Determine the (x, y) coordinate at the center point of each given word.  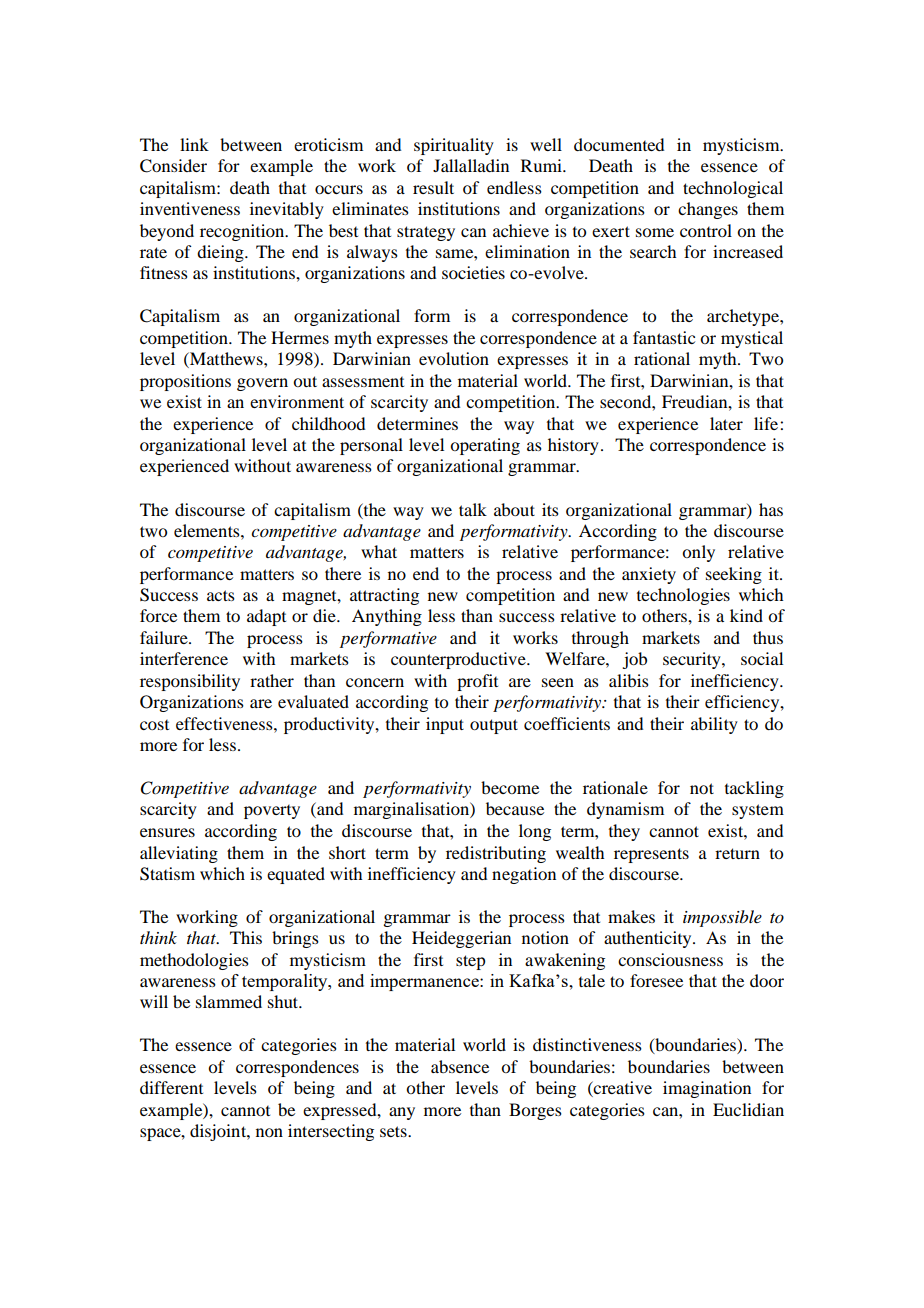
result (433, 187)
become (510, 787)
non (269, 1132)
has (771, 509)
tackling (754, 789)
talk (473, 509)
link (194, 144)
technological (733, 189)
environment (297, 401)
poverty (272, 812)
